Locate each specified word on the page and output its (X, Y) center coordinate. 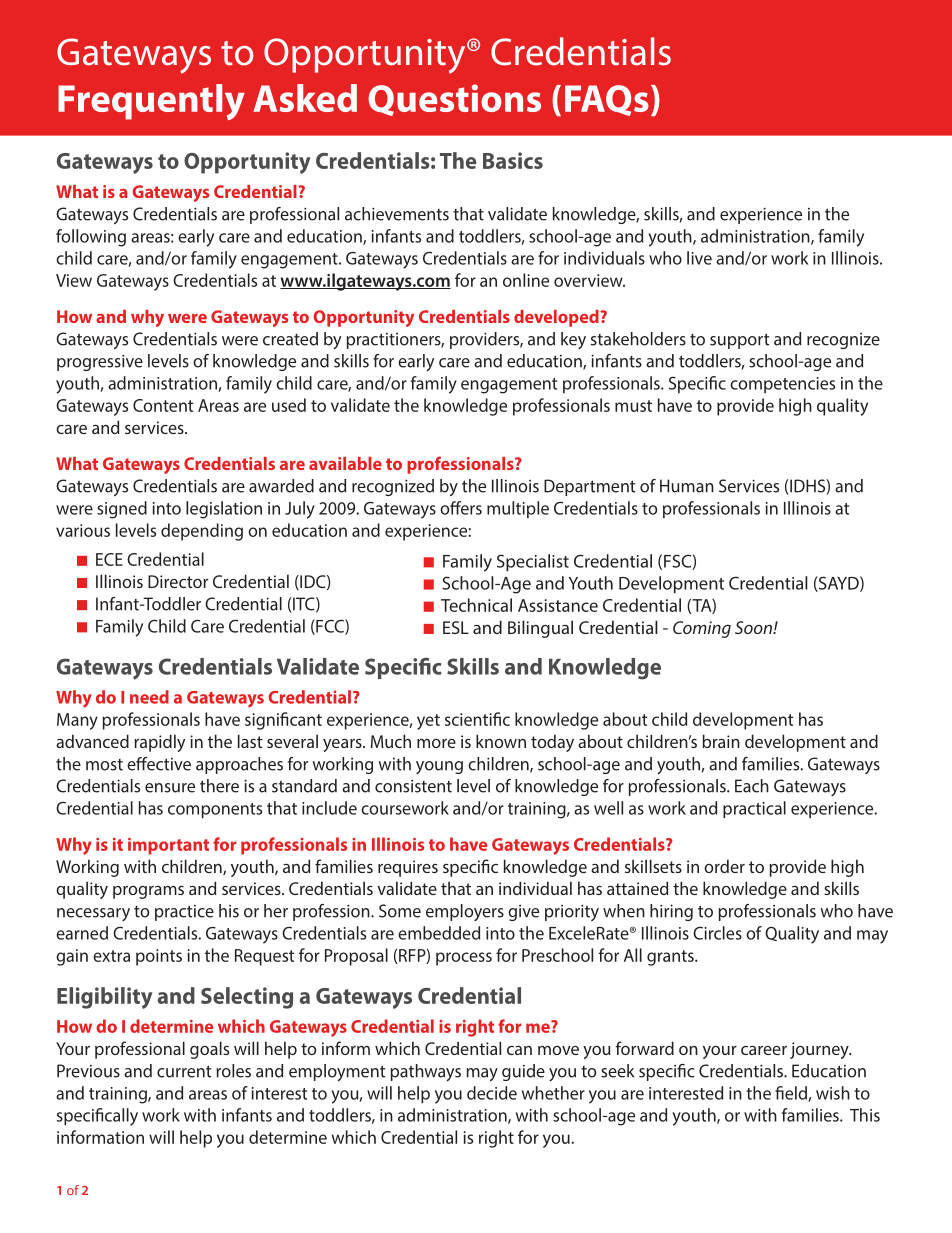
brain (721, 741)
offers (461, 508)
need (149, 697)
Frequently (151, 102)
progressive (100, 362)
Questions (454, 100)
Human (687, 486)
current (184, 1071)
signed (122, 510)
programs (148, 892)
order (724, 866)
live (699, 258)
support (739, 341)
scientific (477, 719)
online (526, 280)
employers (465, 912)
